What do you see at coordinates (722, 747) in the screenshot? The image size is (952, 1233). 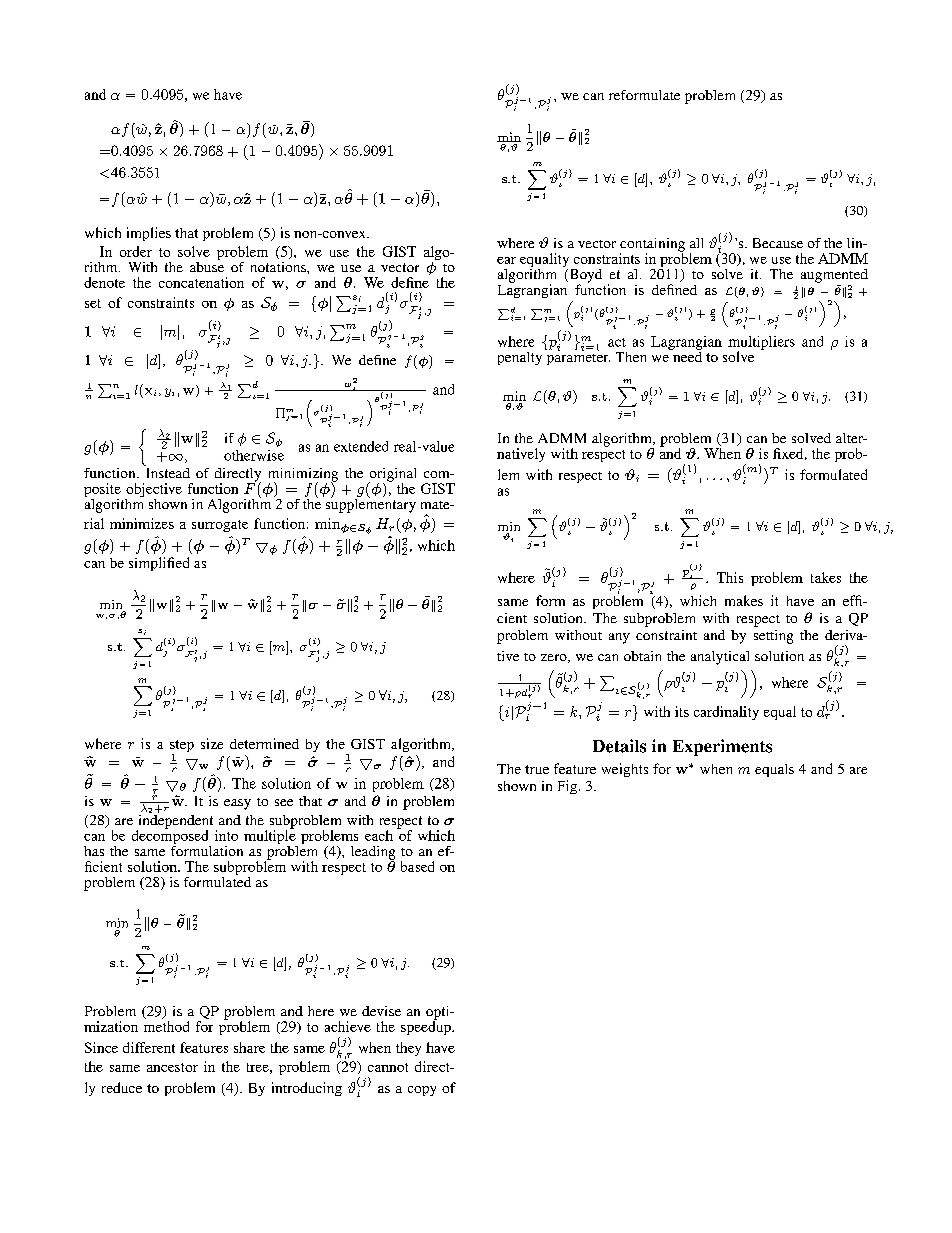 I see `Experiments` at bounding box center [722, 747].
